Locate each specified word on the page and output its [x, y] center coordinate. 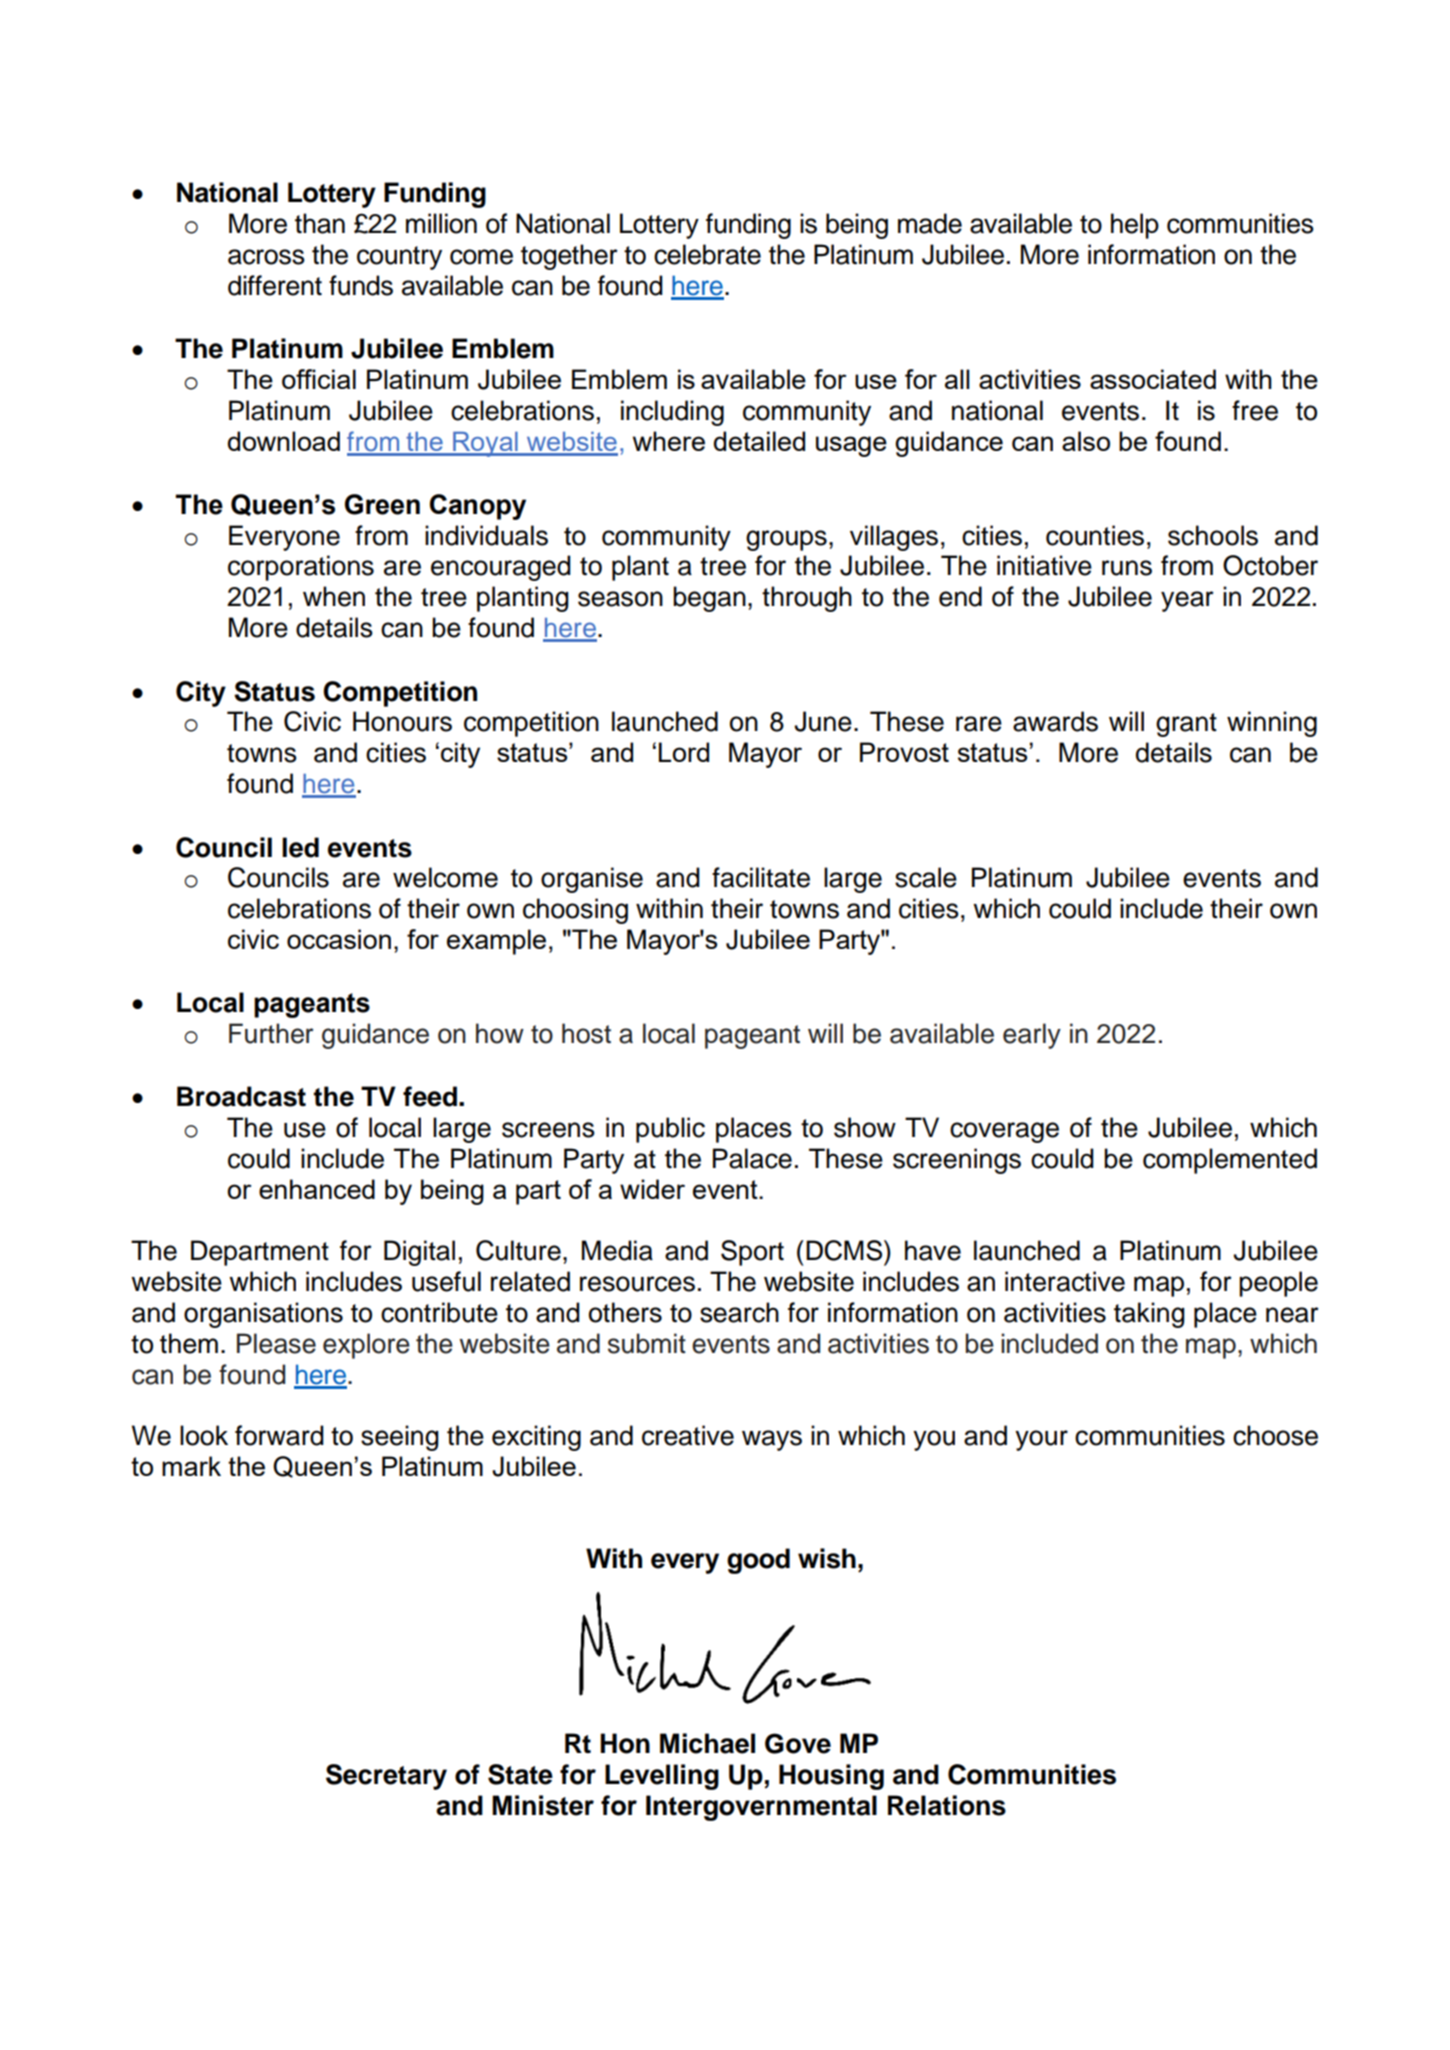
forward [279, 1435]
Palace [752, 1158]
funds [361, 285]
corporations [301, 568]
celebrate [707, 254]
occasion [339, 939]
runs [1127, 568]
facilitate [761, 877]
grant [1186, 725]
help [1135, 226]
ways [772, 1440]
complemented [1230, 1161]
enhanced [317, 1189]
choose [1275, 1435]
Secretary [386, 1777]
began [709, 599]
